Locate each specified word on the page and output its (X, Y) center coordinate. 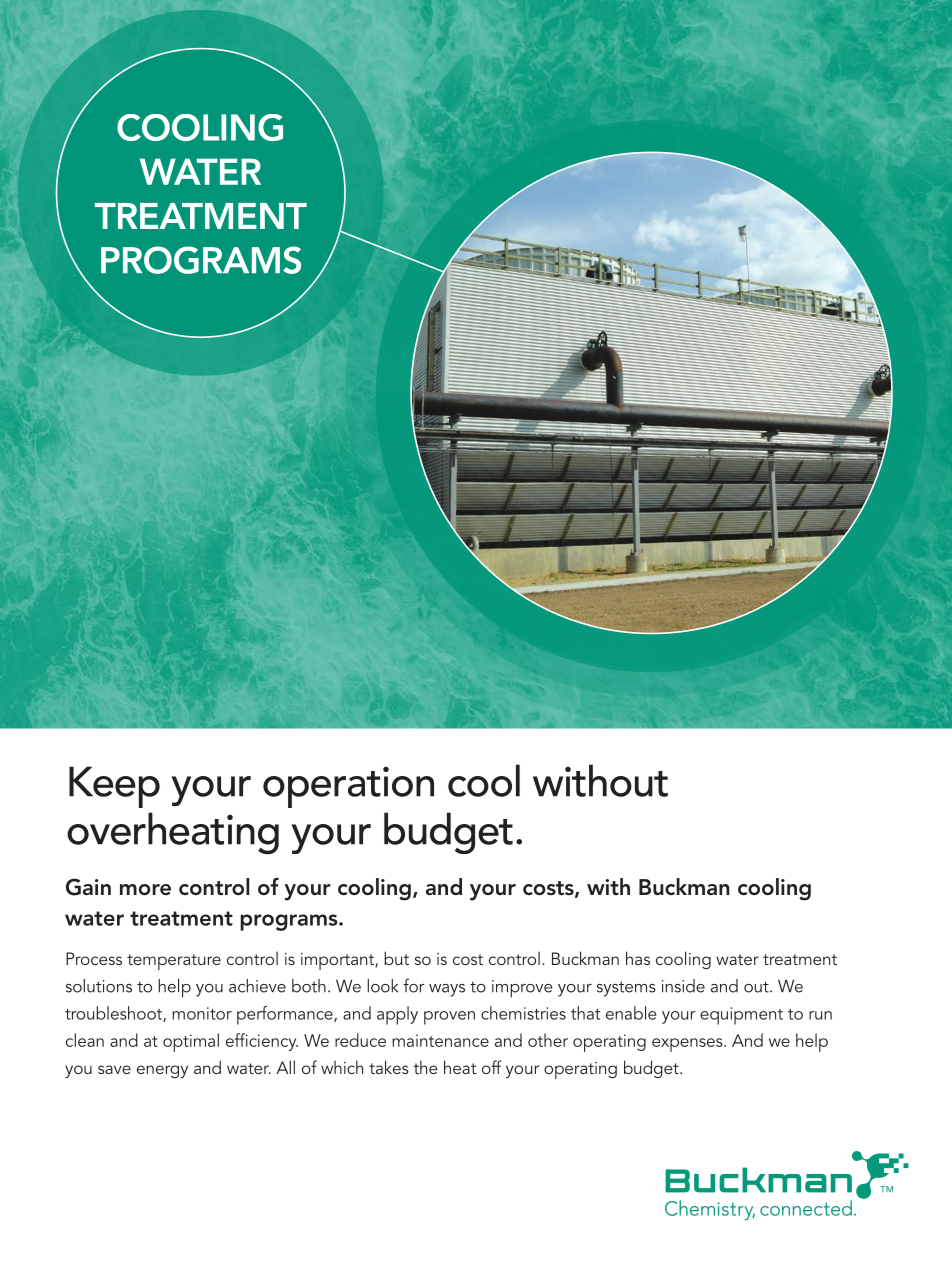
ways (447, 990)
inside (683, 986)
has (638, 958)
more (145, 890)
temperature (174, 962)
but (396, 958)
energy (162, 1071)
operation (348, 787)
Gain (88, 887)
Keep (114, 787)
